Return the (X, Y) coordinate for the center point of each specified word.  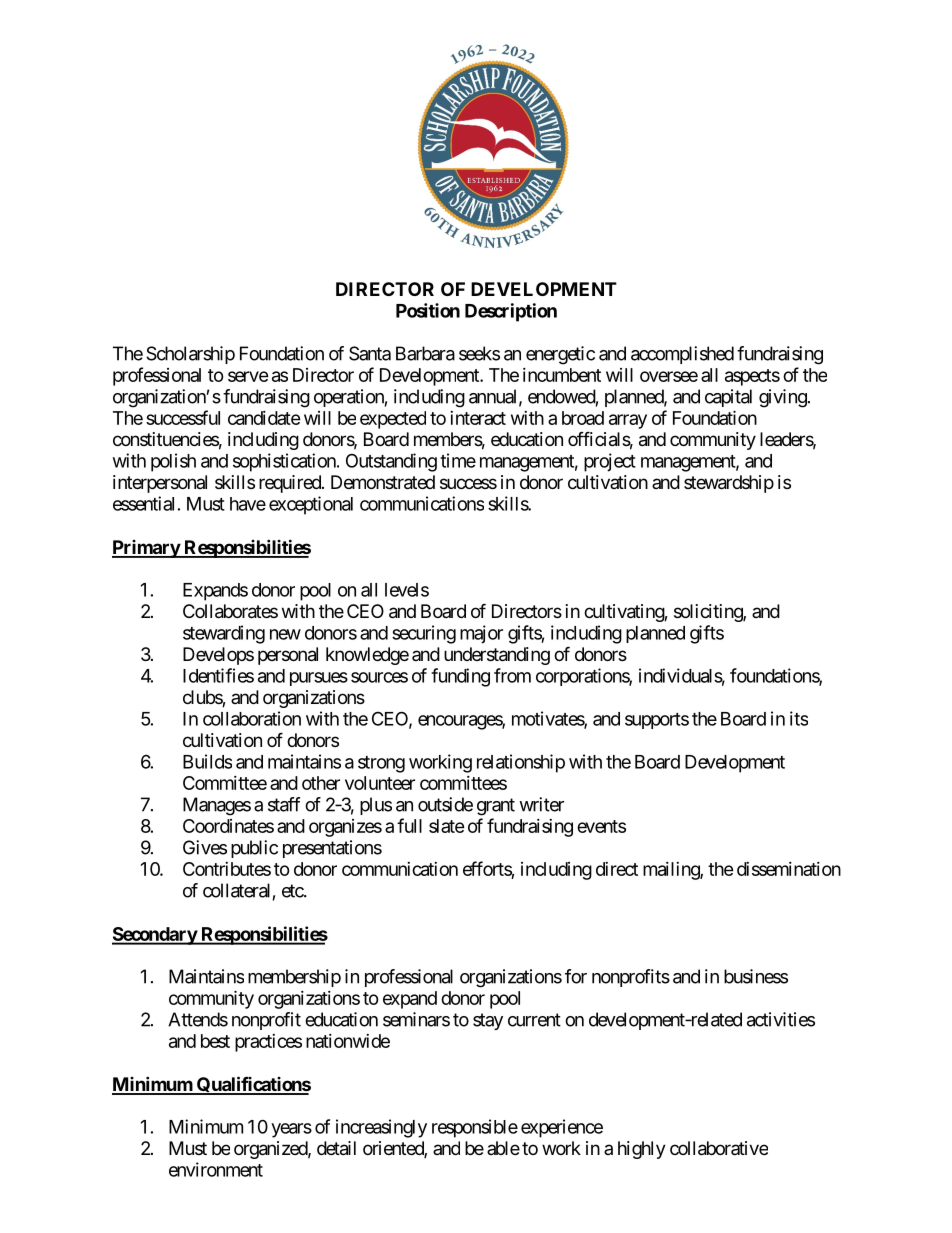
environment (216, 1169)
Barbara (425, 353)
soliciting (709, 613)
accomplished (682, 355)
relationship (521, 763)
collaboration (252, 718)
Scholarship (190, 355)
